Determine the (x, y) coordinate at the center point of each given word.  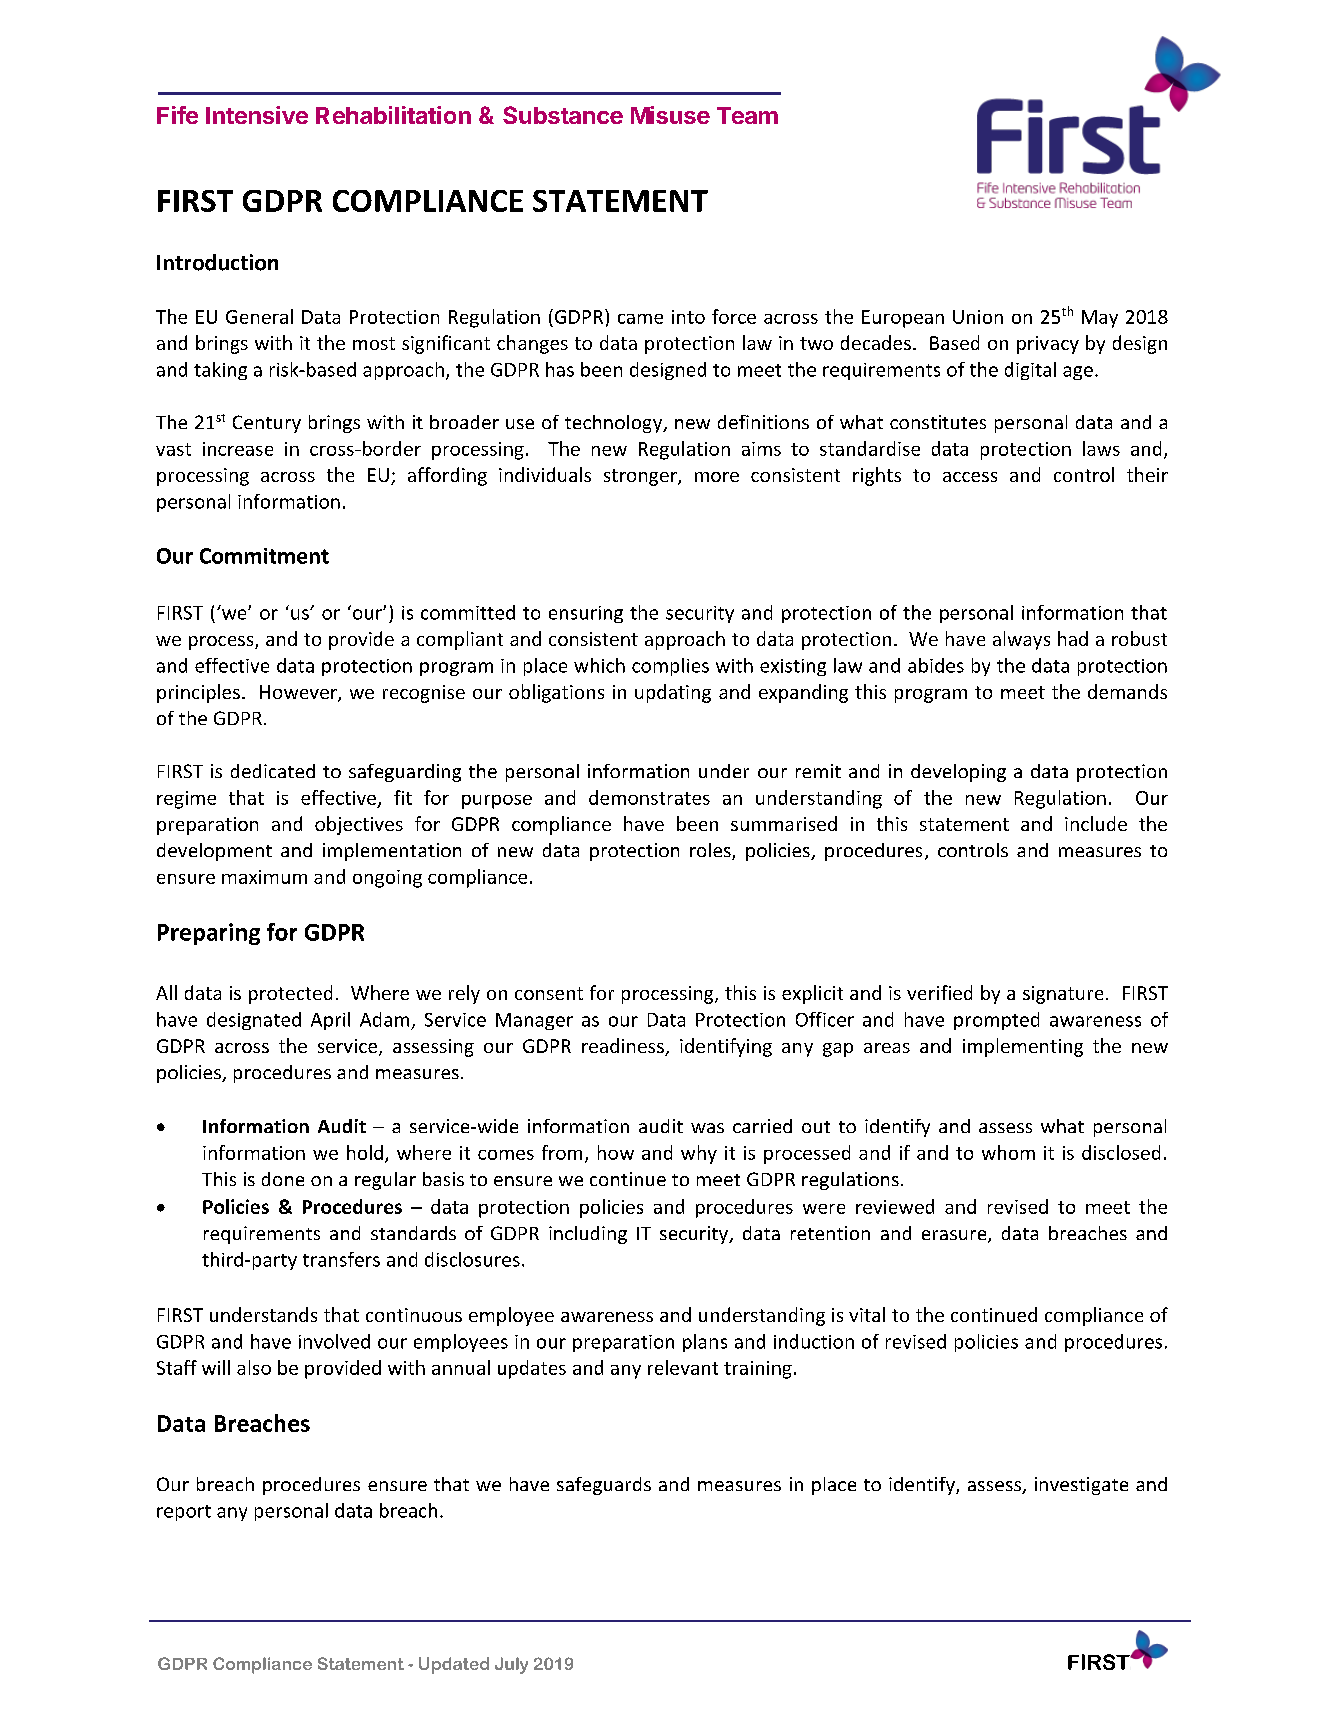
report (184, 1513)
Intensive (257, 115)
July (511, 1665)
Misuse (670, 115)
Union (978, 317)
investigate (1081, 1486)
